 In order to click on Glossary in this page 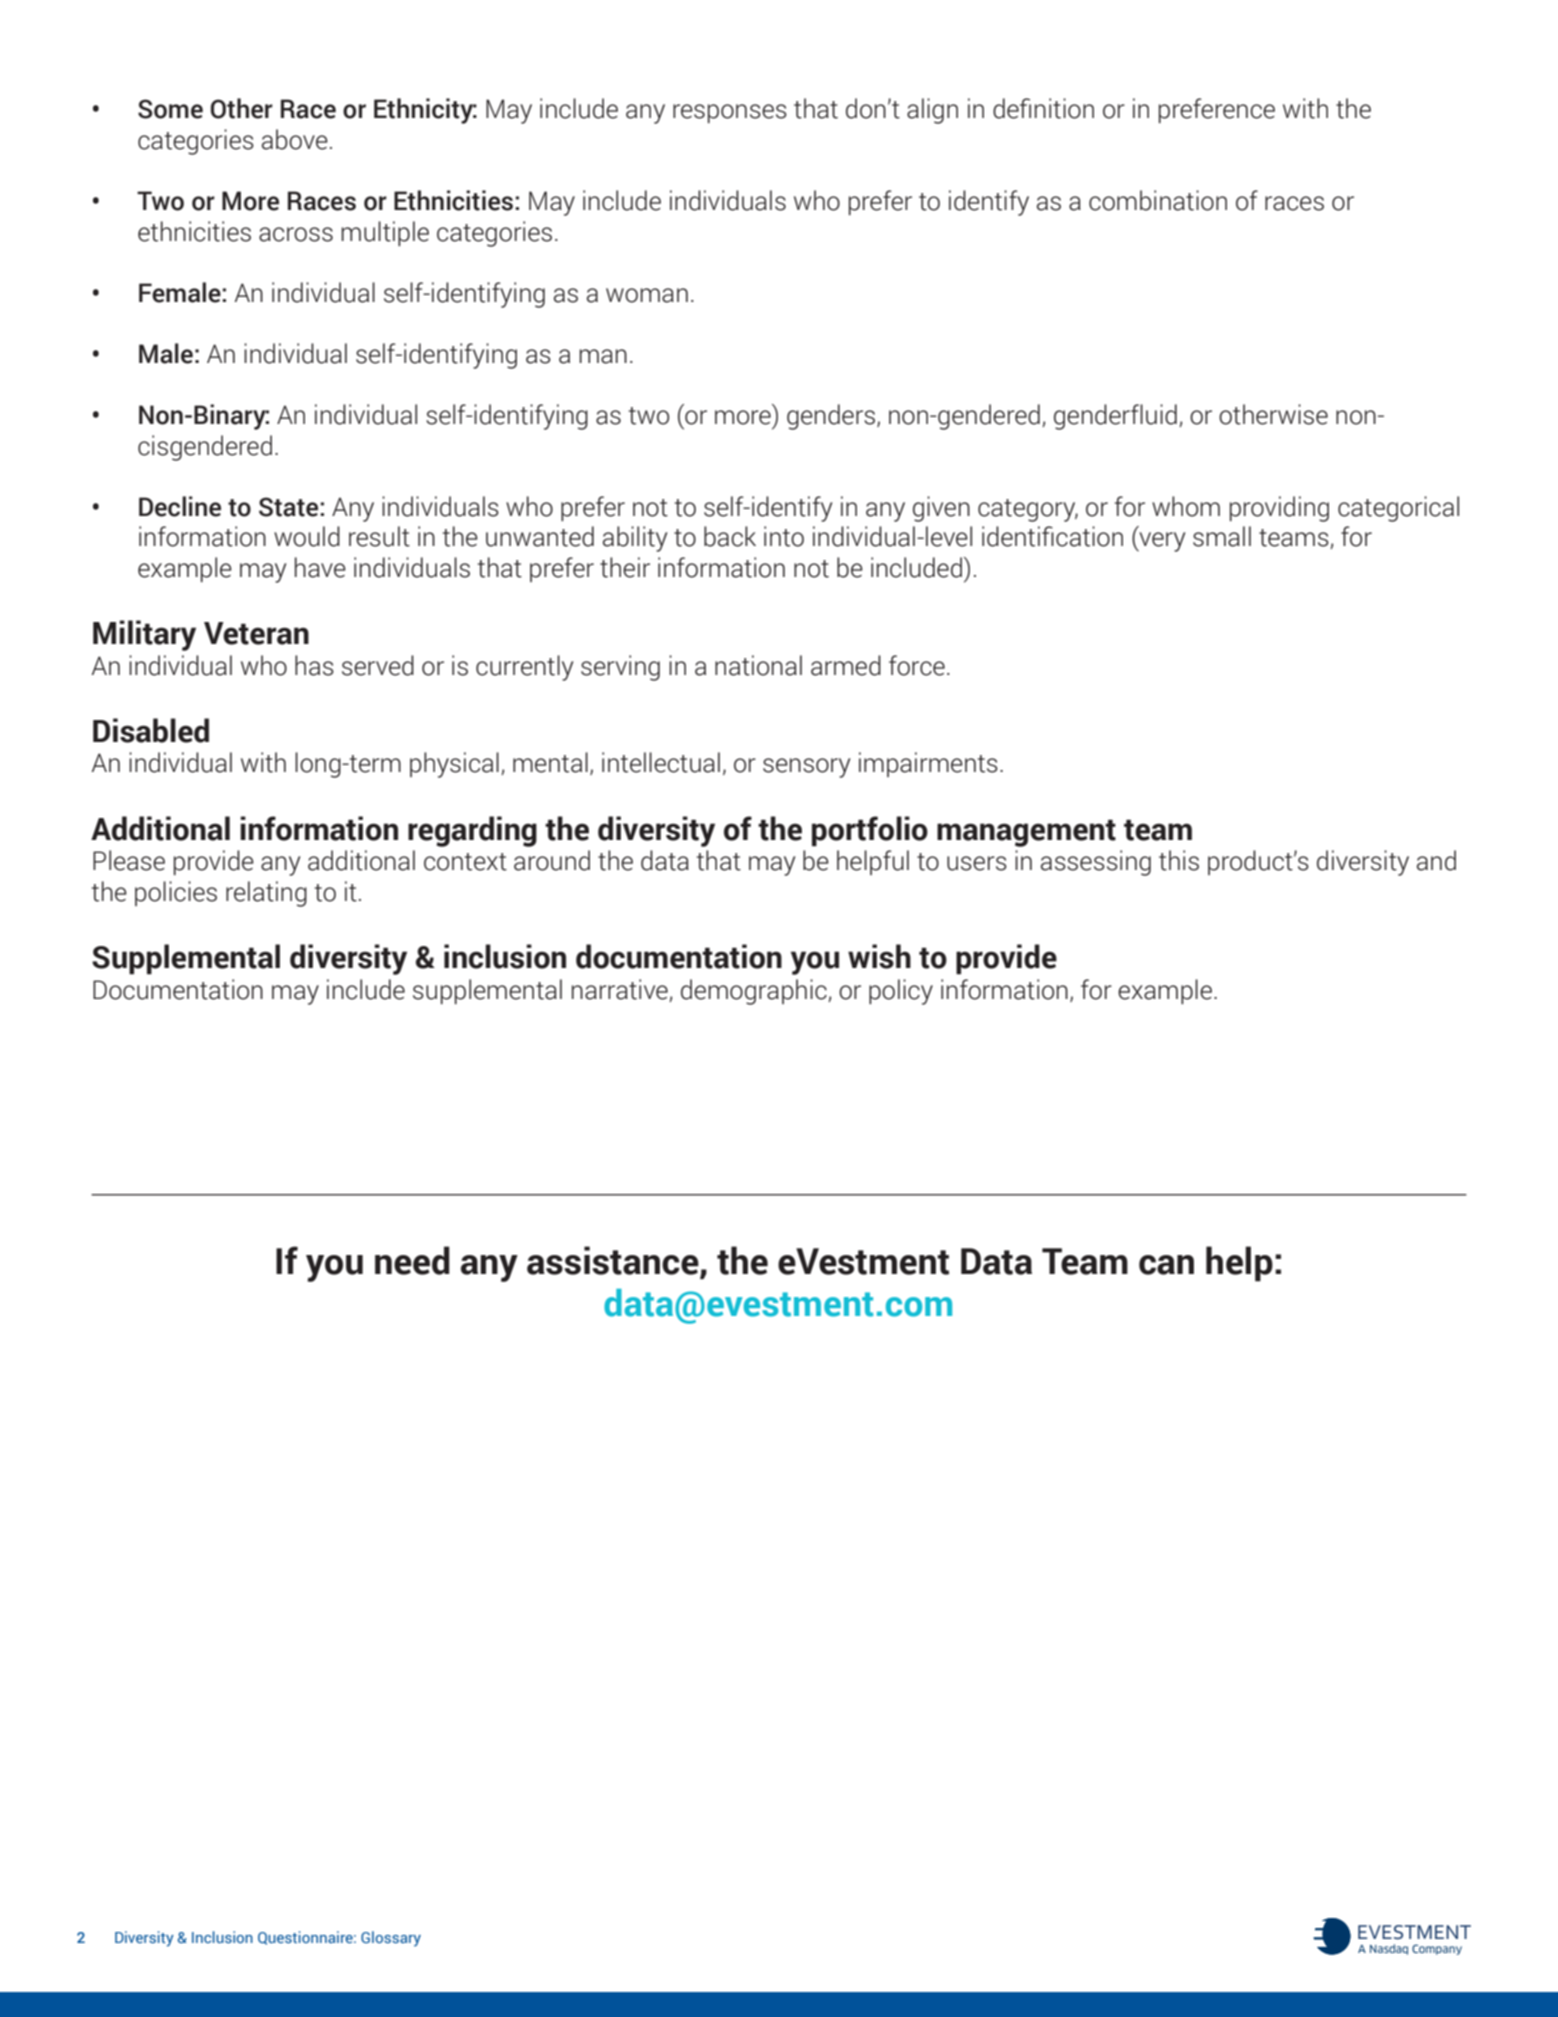, I will do `click(391, 1939)`.
